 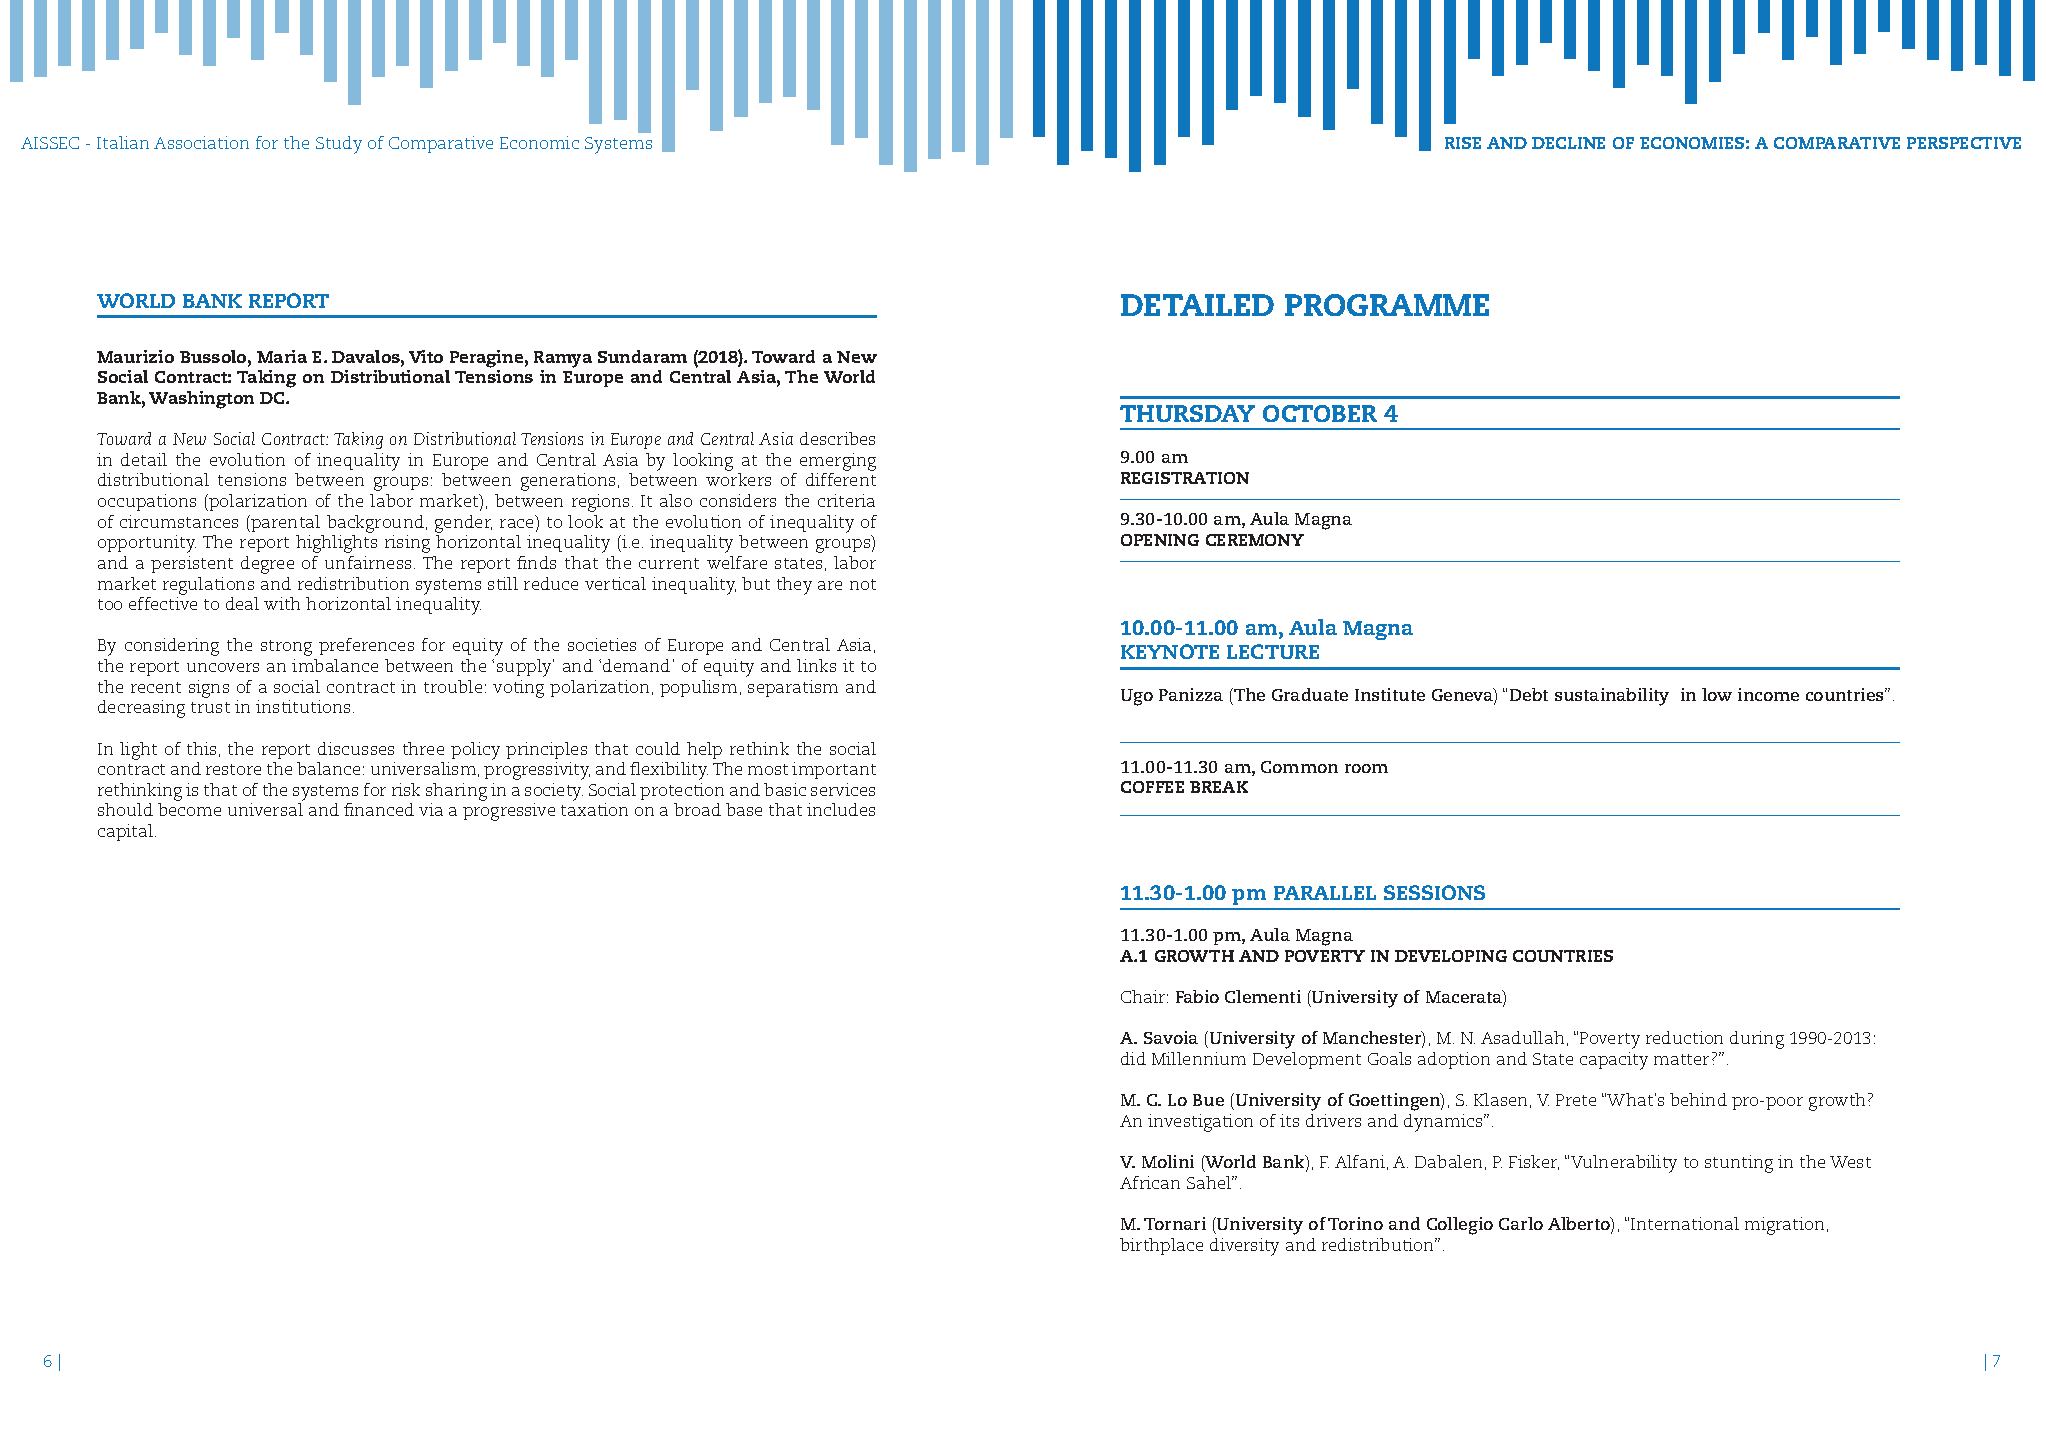 What do you see at coordinates (1150, 1182) in the screenshot?
I see `African` at bounding box center [1150, 1182].
